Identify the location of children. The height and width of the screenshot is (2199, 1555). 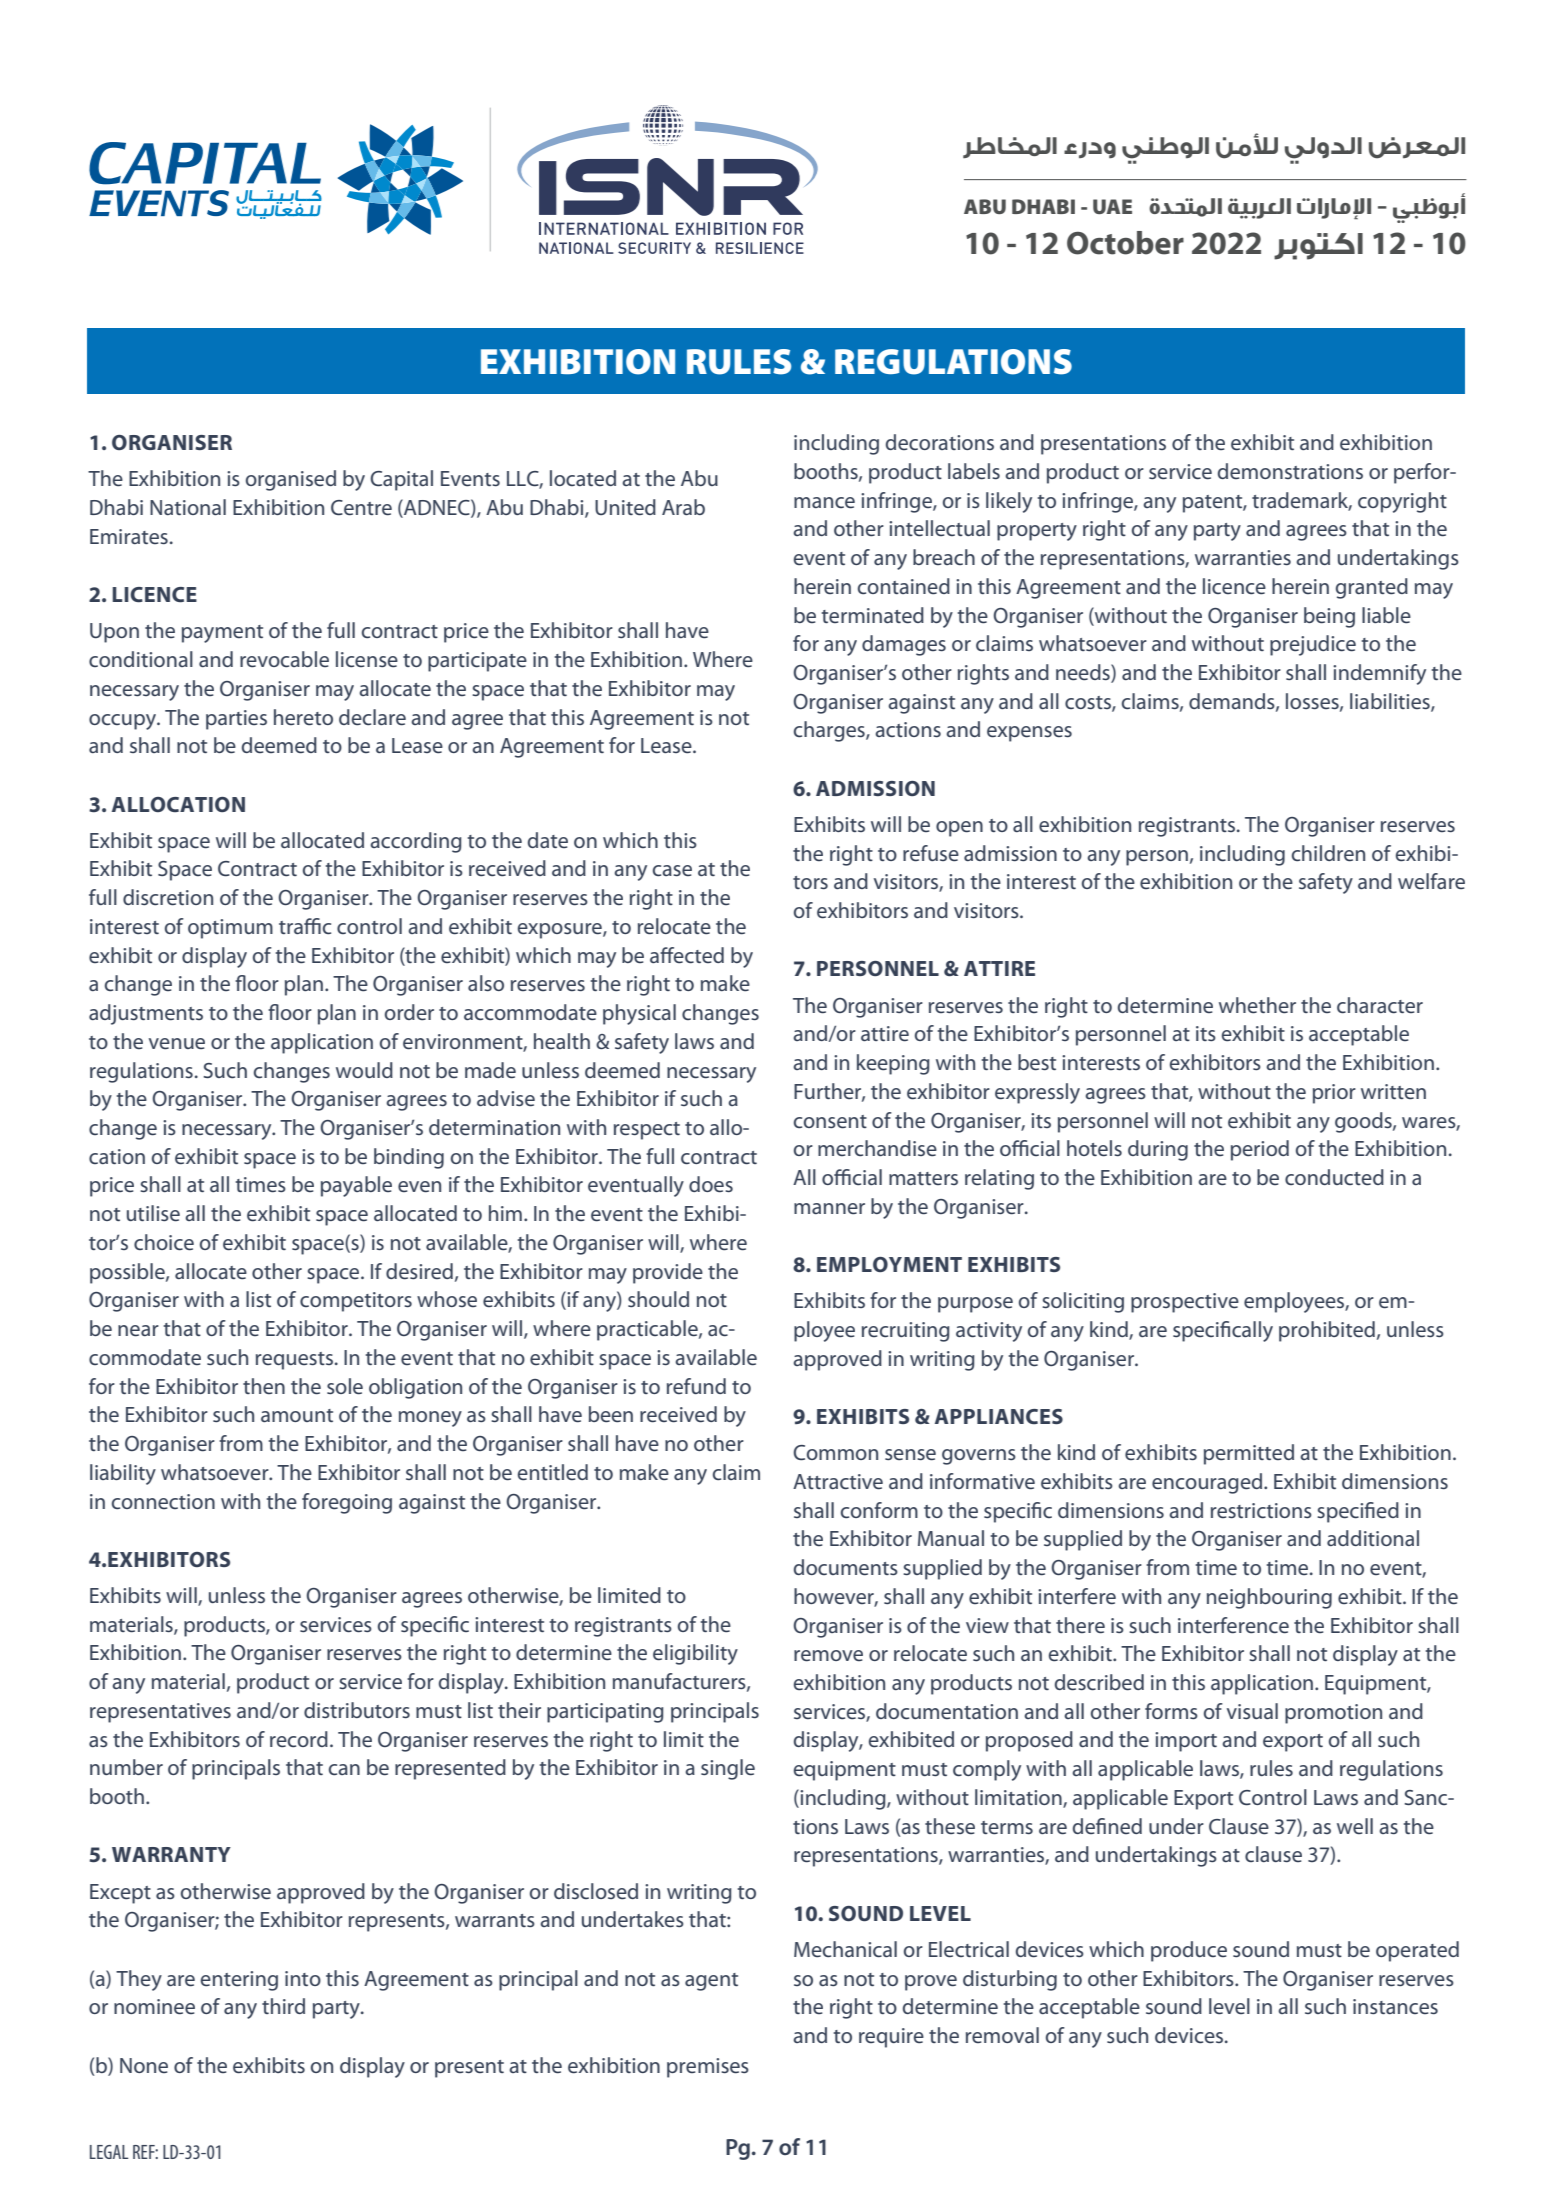
(1328, 853).
